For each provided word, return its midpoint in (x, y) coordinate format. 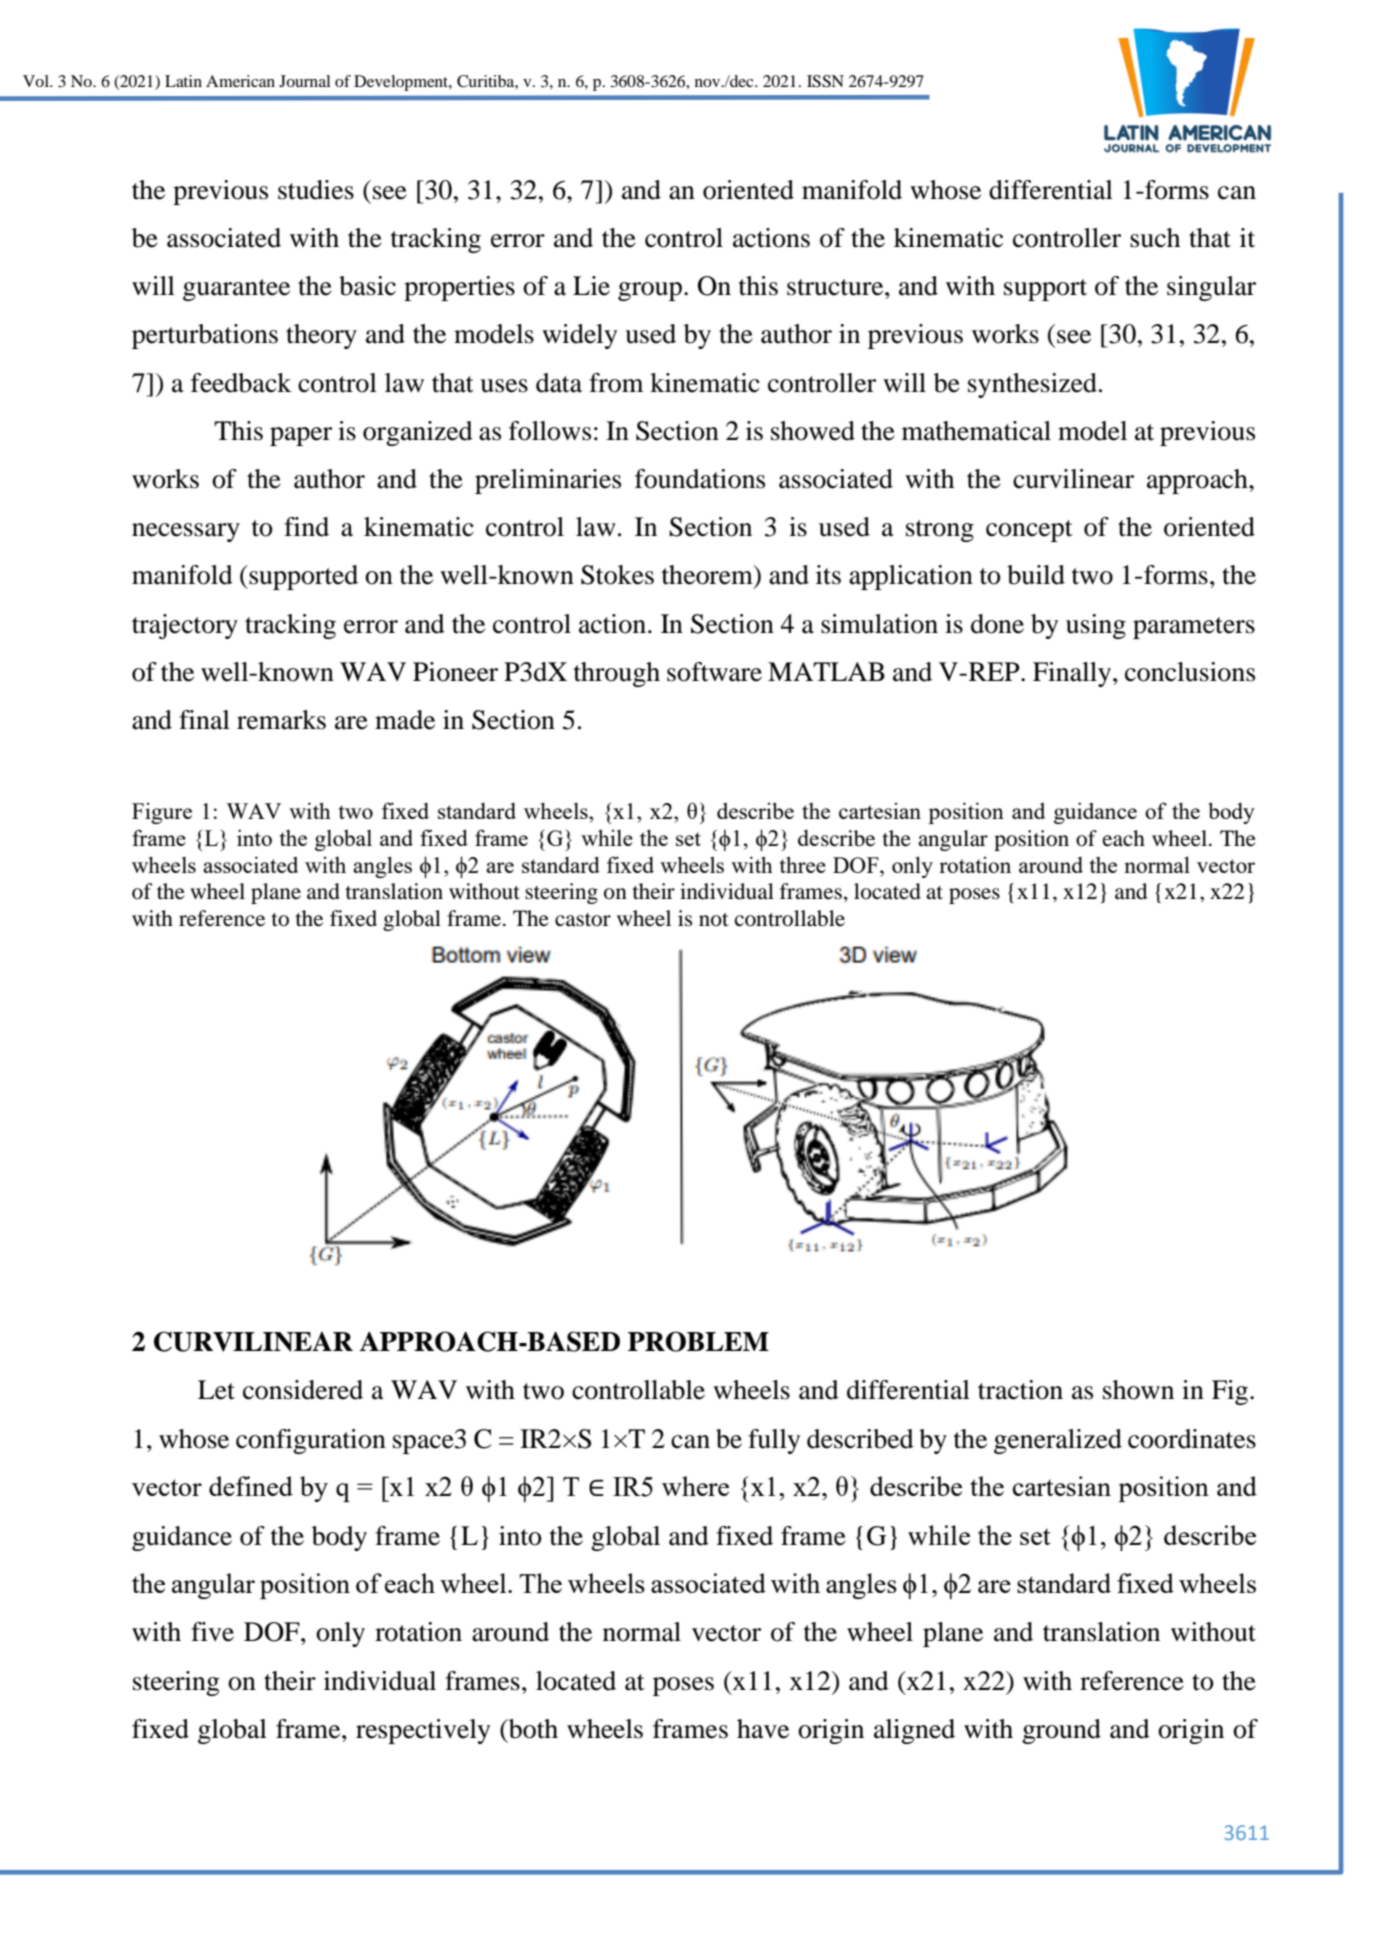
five (212, 1632)
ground (1061, 1731)
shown (1138, 1390)
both (532, 1729)
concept (1029, 531)
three (803, 864)
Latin (183, 81)
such (1155, 238)
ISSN (825, 81)
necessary (186, 532)
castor (583, 920)
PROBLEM (698, 1341)
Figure (162, 813)
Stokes (617, 575)
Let (216, 1390)
